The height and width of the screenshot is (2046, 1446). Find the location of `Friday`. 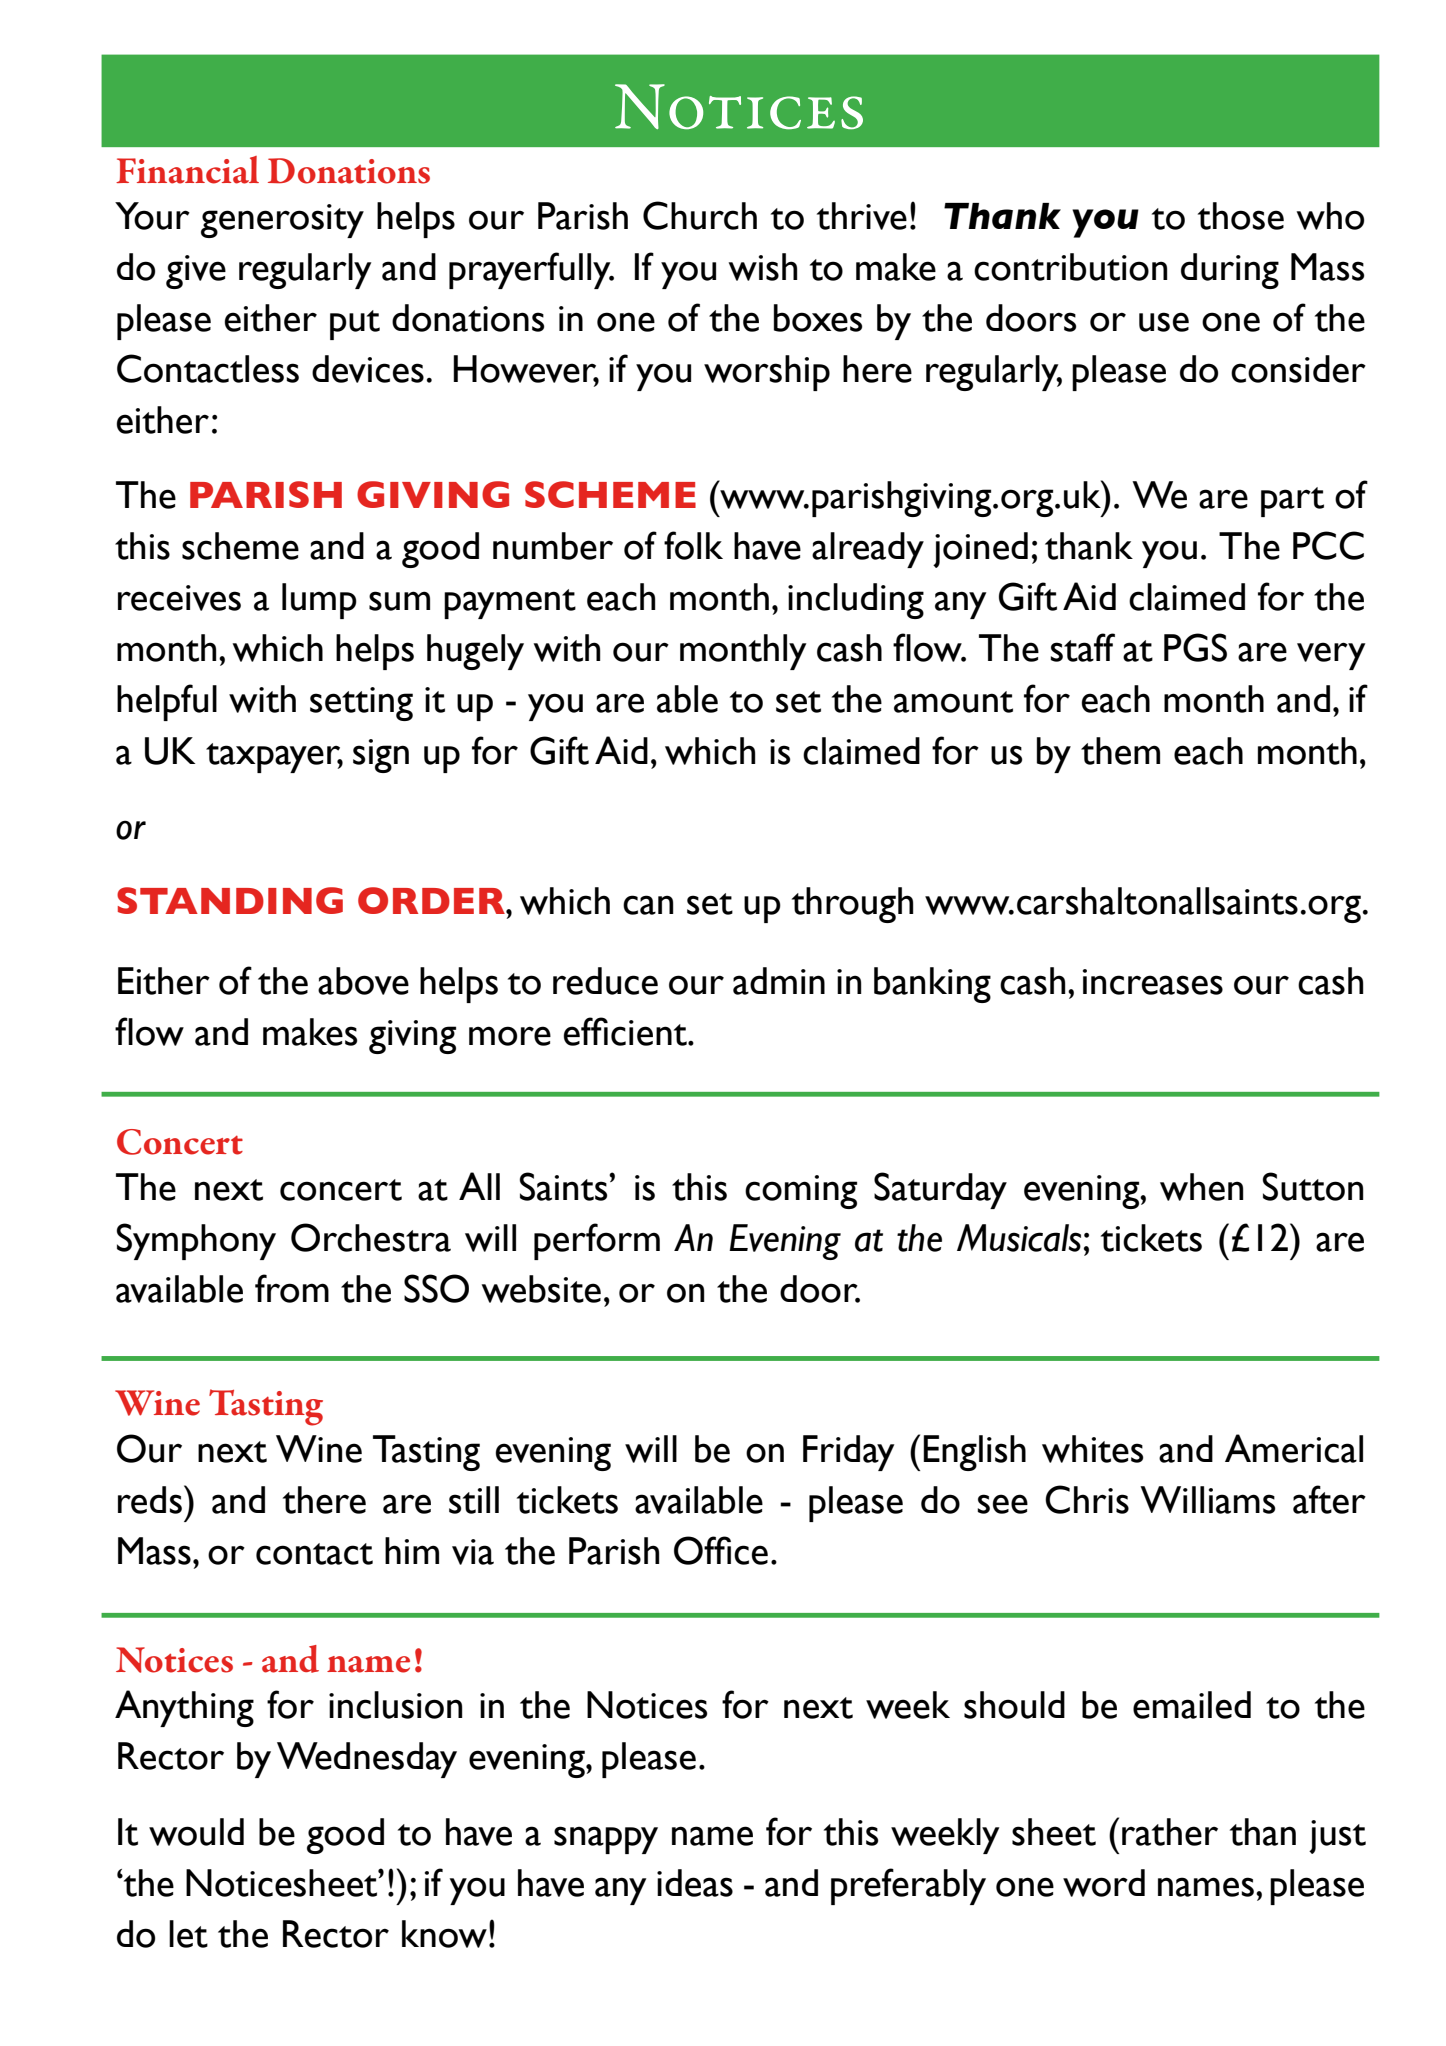

Friday is located at coordinates (848, 1453).
